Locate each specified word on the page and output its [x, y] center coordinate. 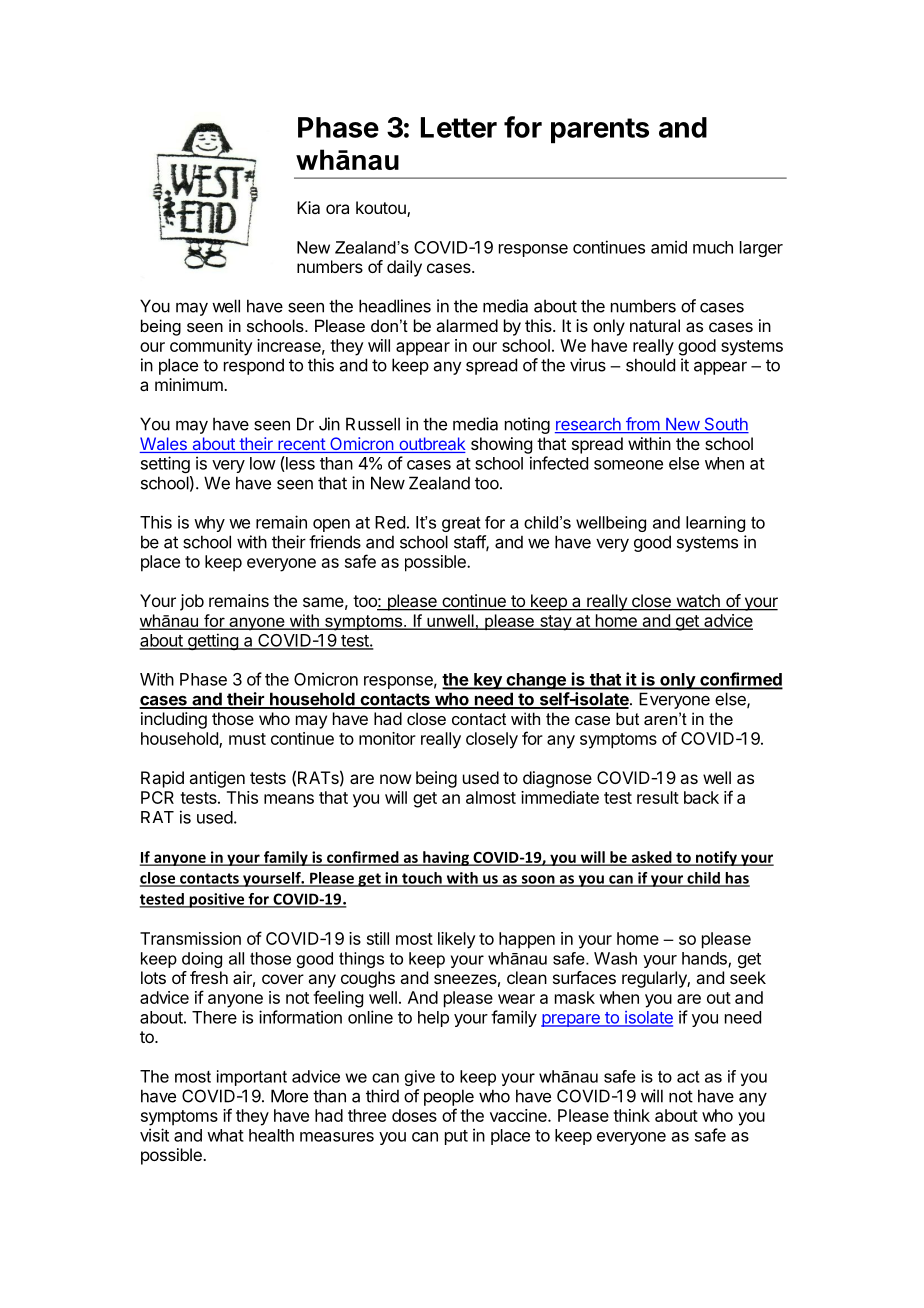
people [449, 1097]
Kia [308, 207]
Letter [459, 127]
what [225, 1135]
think [631, 1115]
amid [669, 247]
